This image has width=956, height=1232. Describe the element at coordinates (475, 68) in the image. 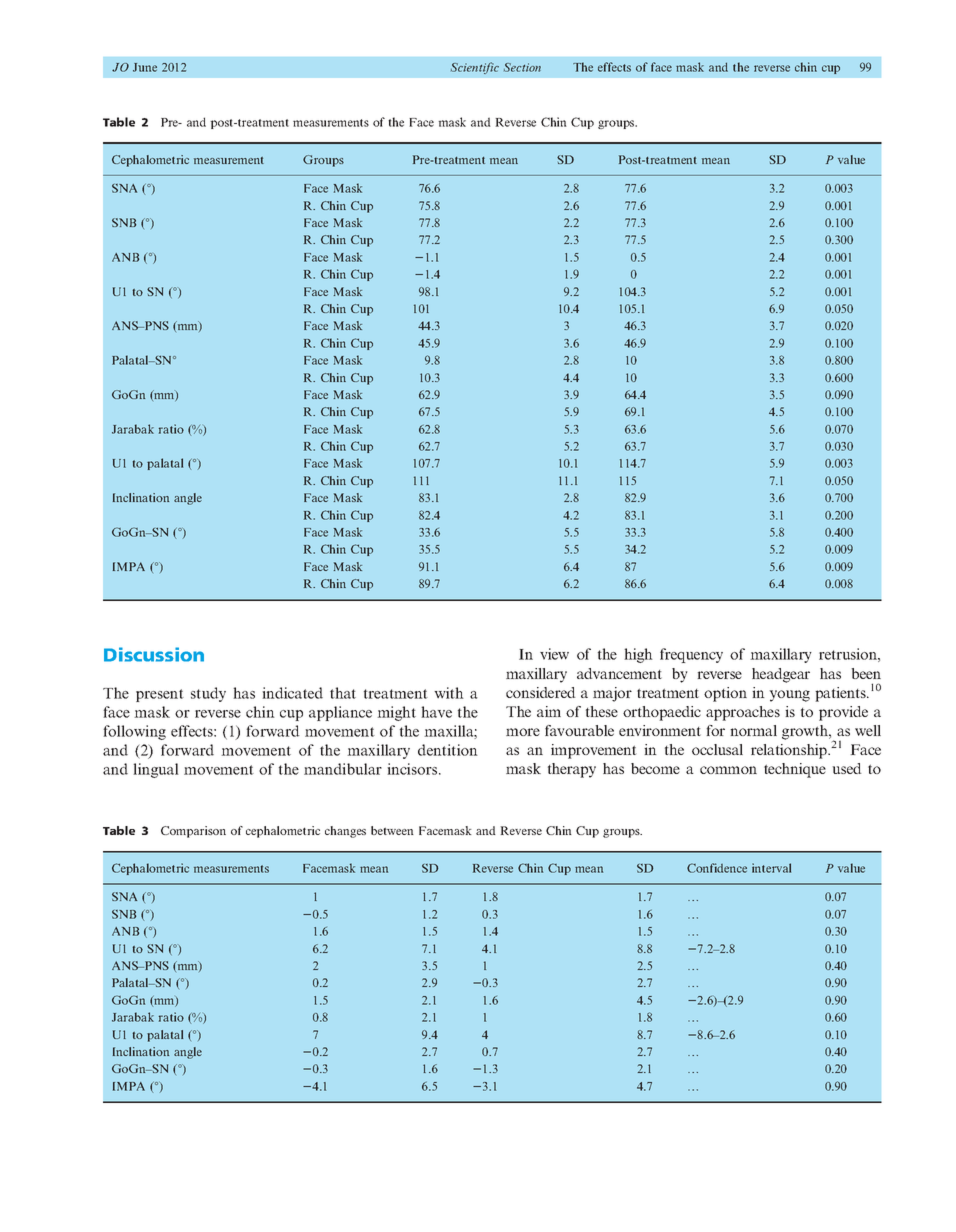

I see `Scientific` at that location.
